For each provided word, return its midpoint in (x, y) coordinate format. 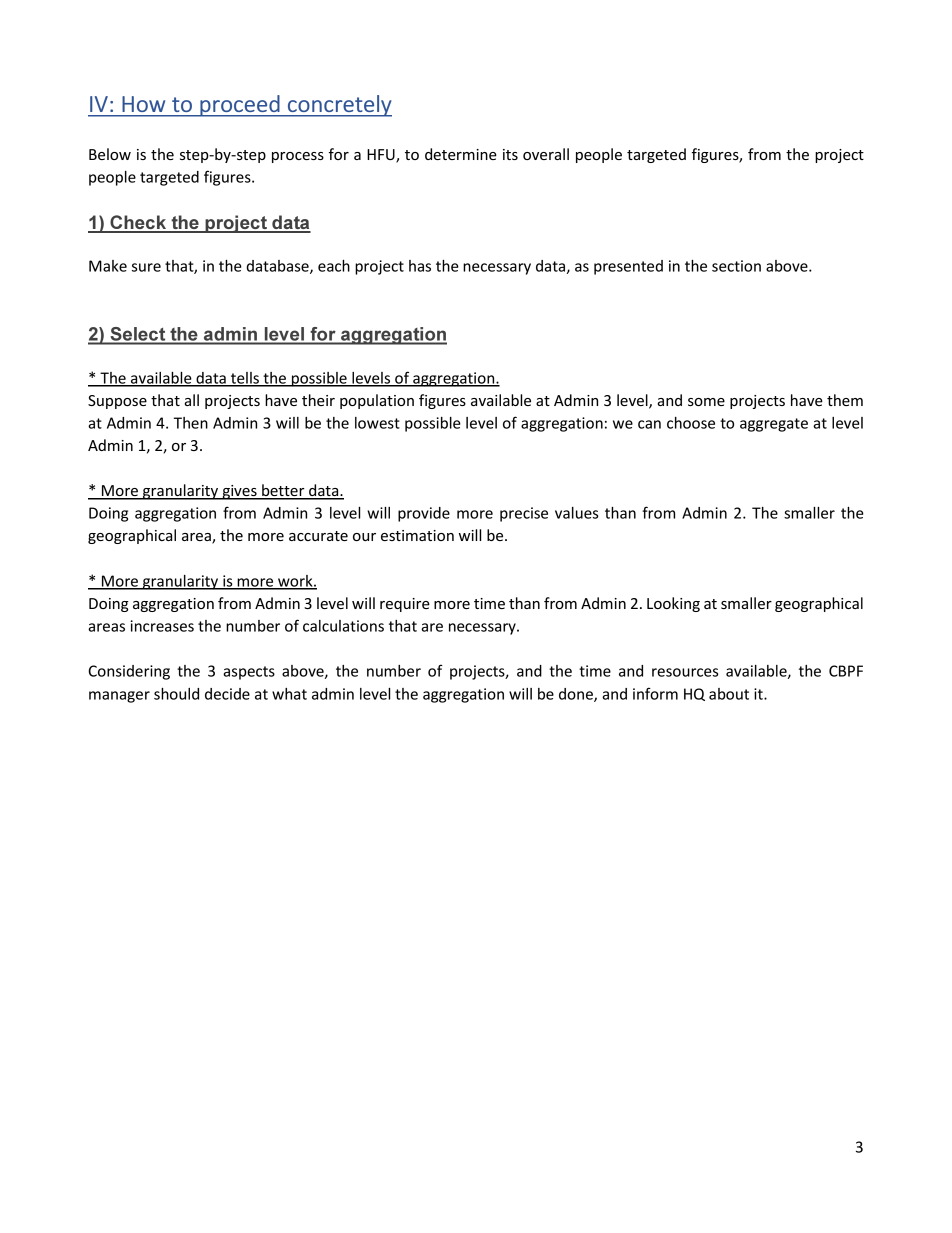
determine (461, 154)
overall (546, 154)
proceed (240, 106)
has (420, 266)
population (377, 401)
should (176, 694)
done (577, 695)
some (706, 402)
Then (191, 423)
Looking (673, 604)
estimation (417, 535)
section (736, 266)
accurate (318, 536)
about (729, 694)
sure (146, 267)
